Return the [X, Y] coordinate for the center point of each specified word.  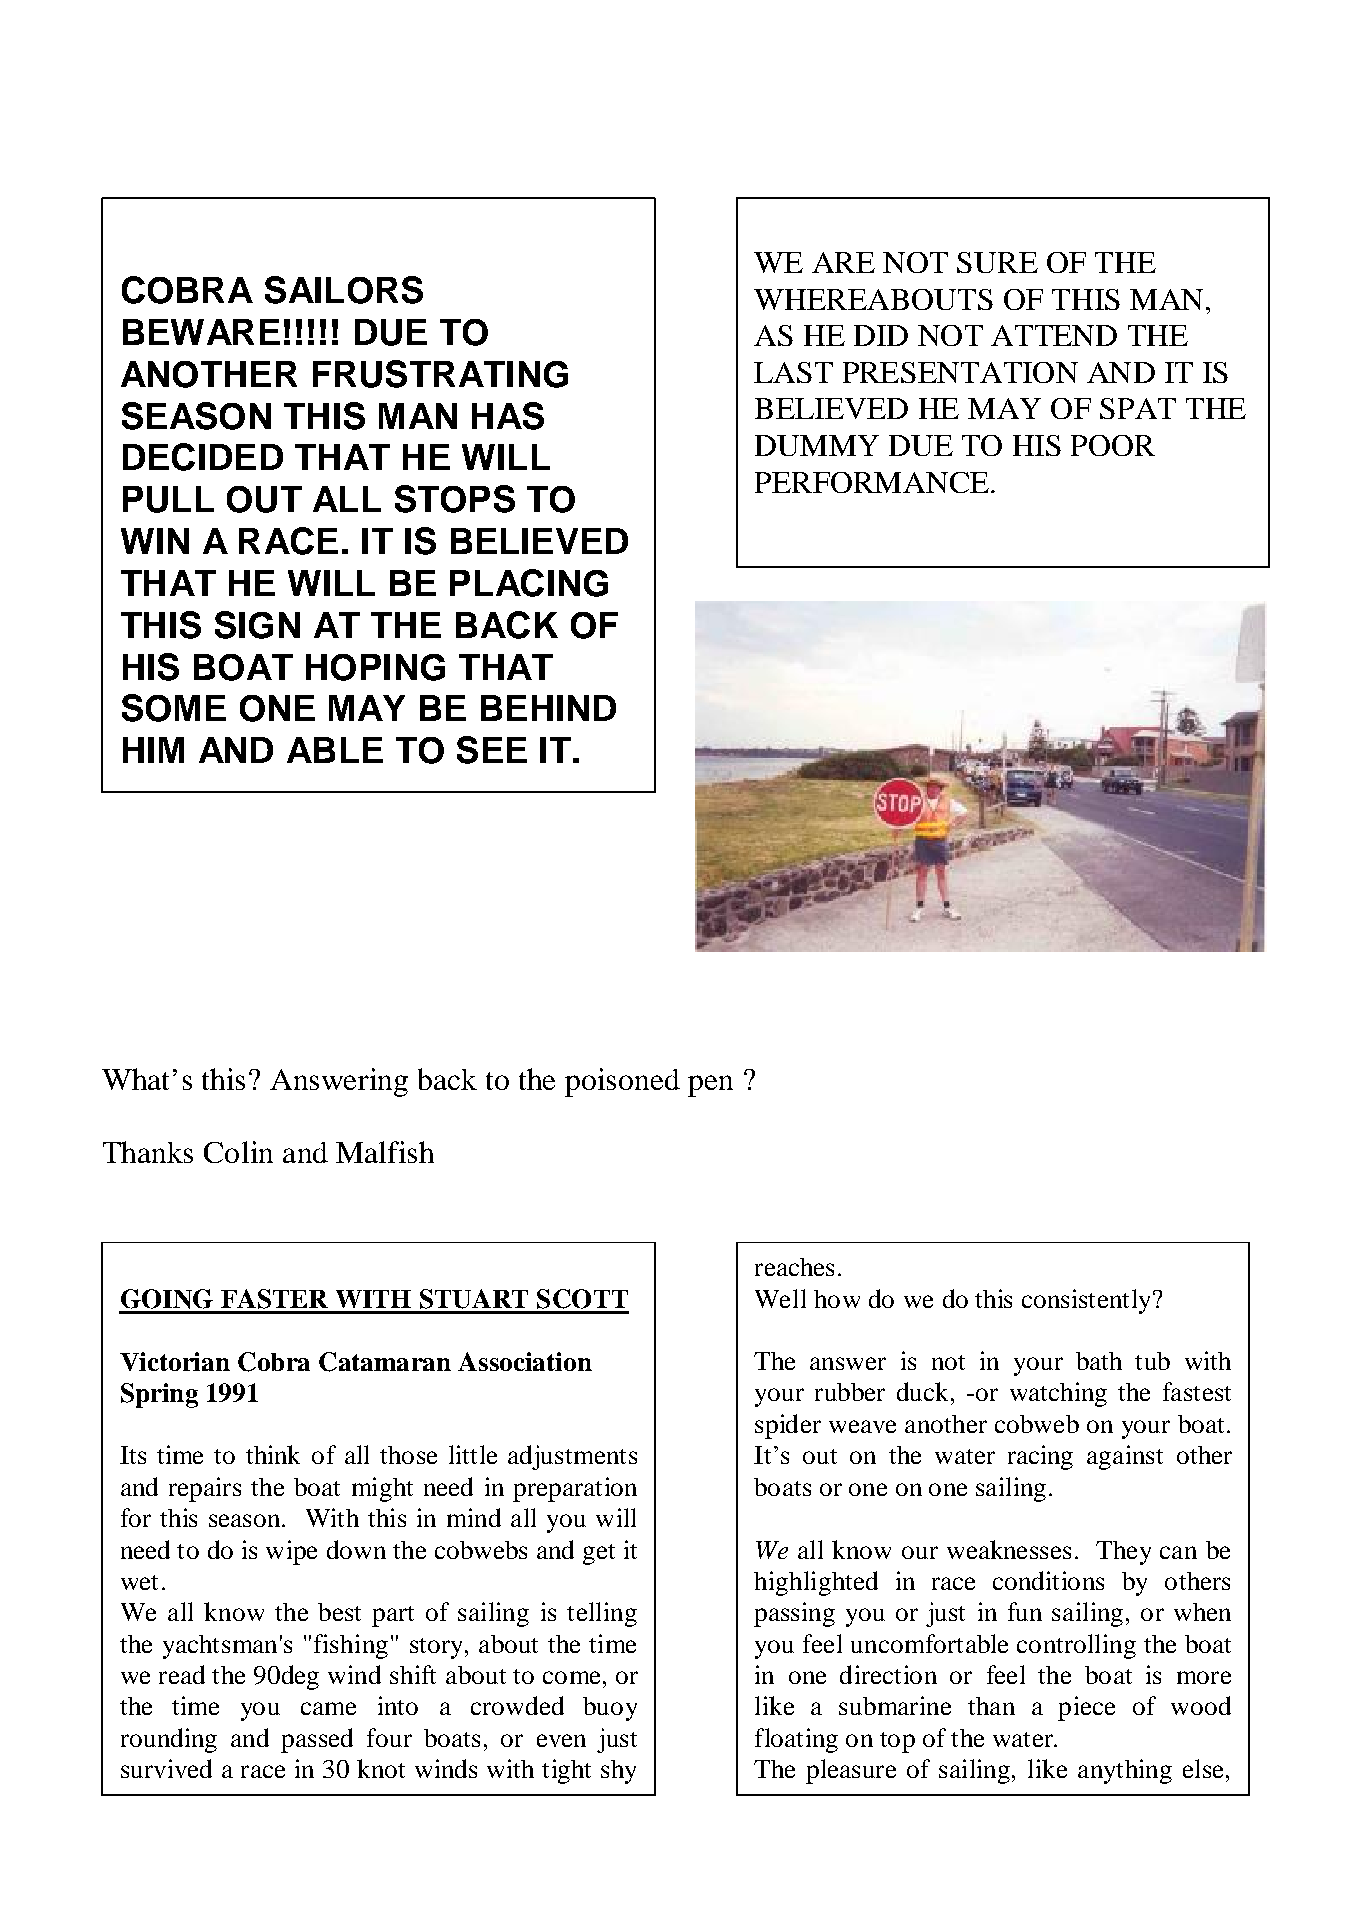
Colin [238, 1152]
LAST [793, 372]
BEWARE [201, 332]
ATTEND [1054, 335]
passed [317, 1740]
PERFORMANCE [872, 482]
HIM [153, 750]
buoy [610, 1709]
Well [780, 1298]
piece [1086, 1708]
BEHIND [548, 708]
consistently [1088, 1301]
